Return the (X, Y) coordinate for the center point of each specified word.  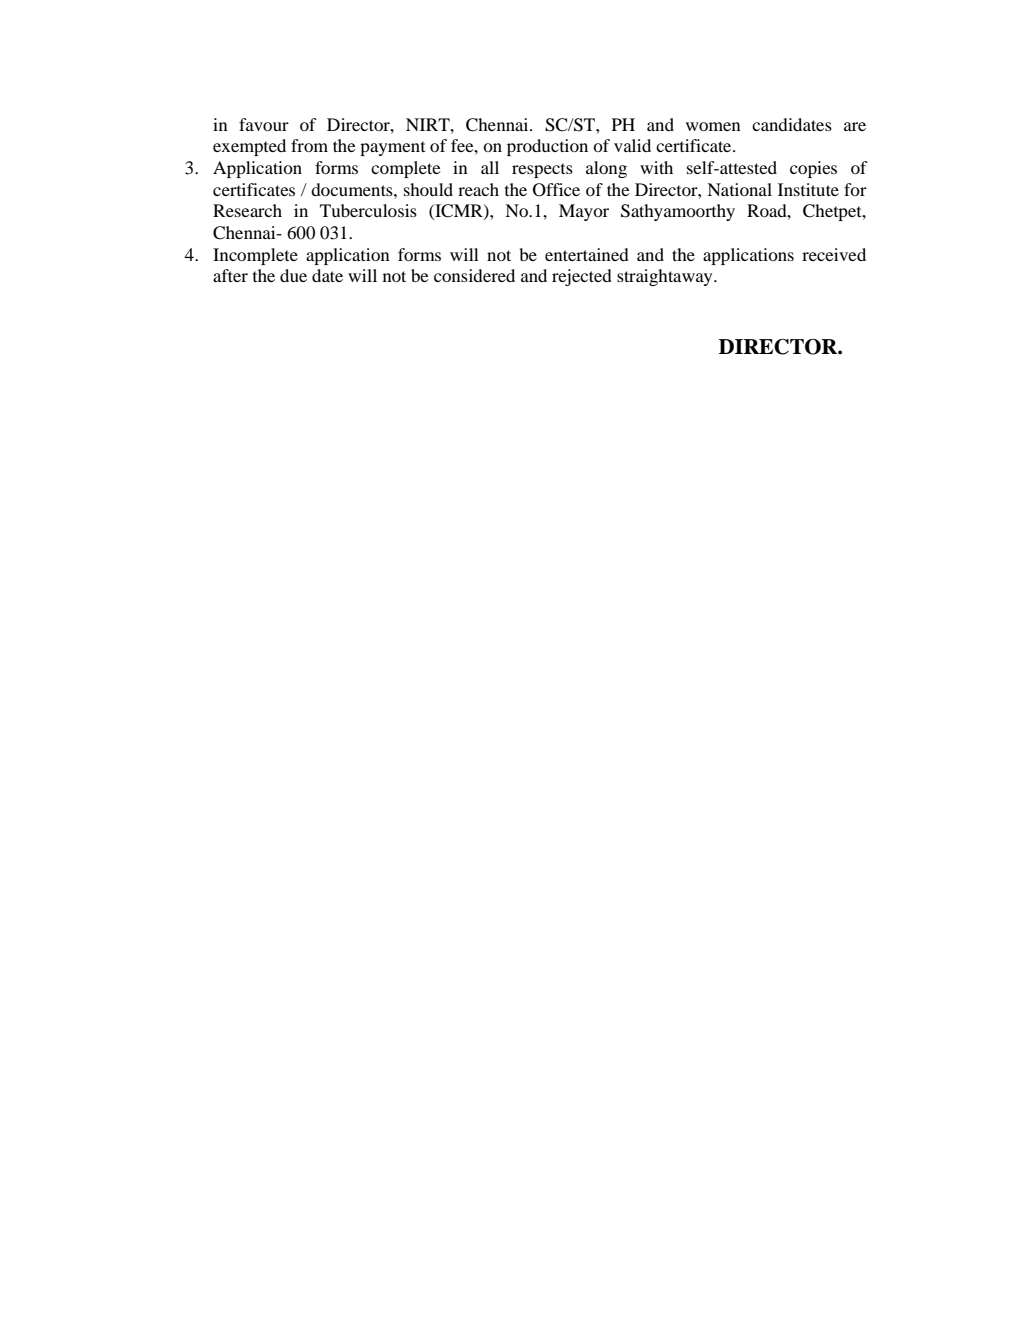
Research (247, 210)
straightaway (666, 277)
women (713, 126)
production (547, 147)
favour (264, 124)
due (293, 275)
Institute (808, 189)
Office (556, 190)
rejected (582, 277)
